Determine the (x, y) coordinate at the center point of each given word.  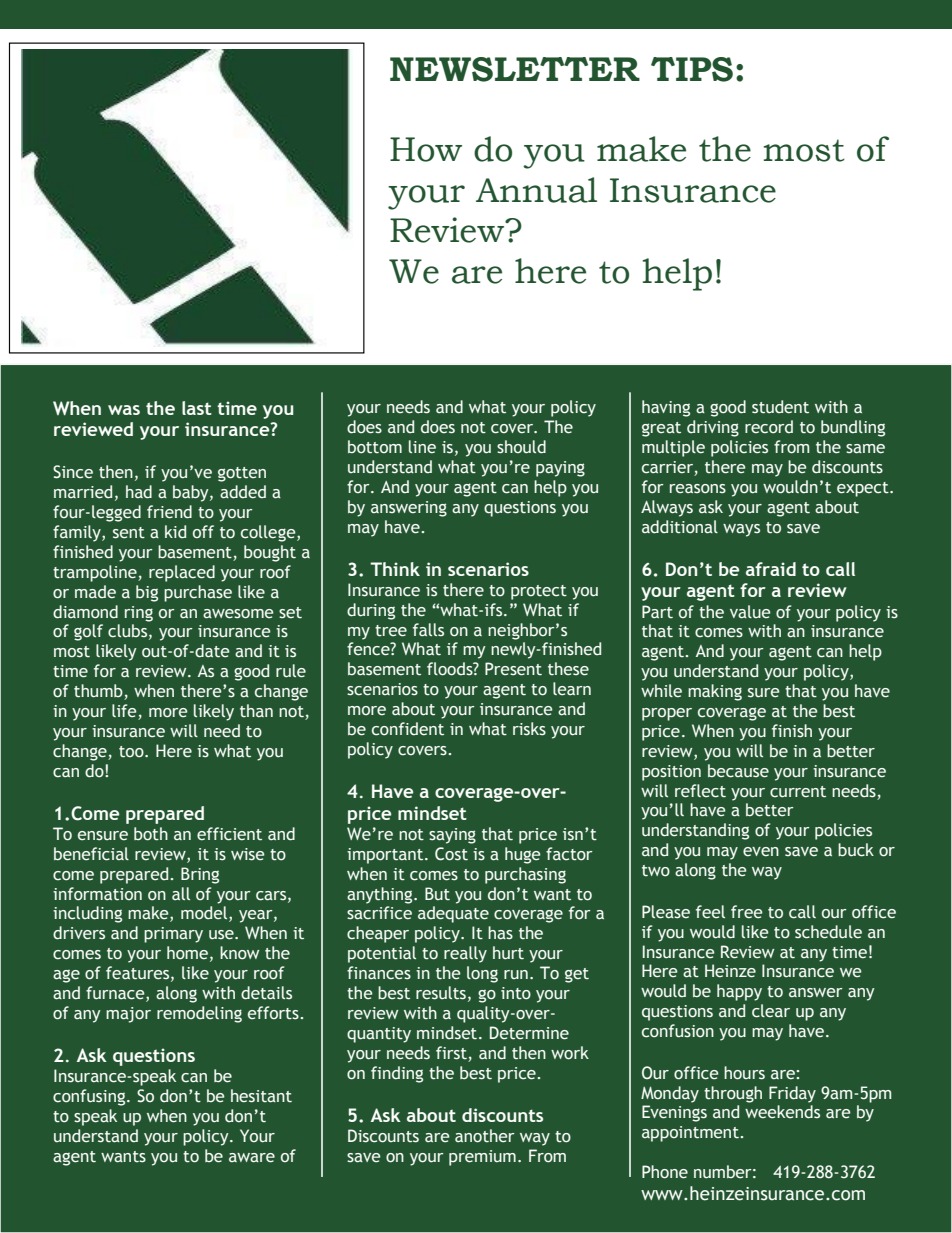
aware (252, 1158)
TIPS (692, 69)
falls (428, 629)
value (750, 612)
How (426, 149)
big (147, 593)
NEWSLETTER (515, 69)
